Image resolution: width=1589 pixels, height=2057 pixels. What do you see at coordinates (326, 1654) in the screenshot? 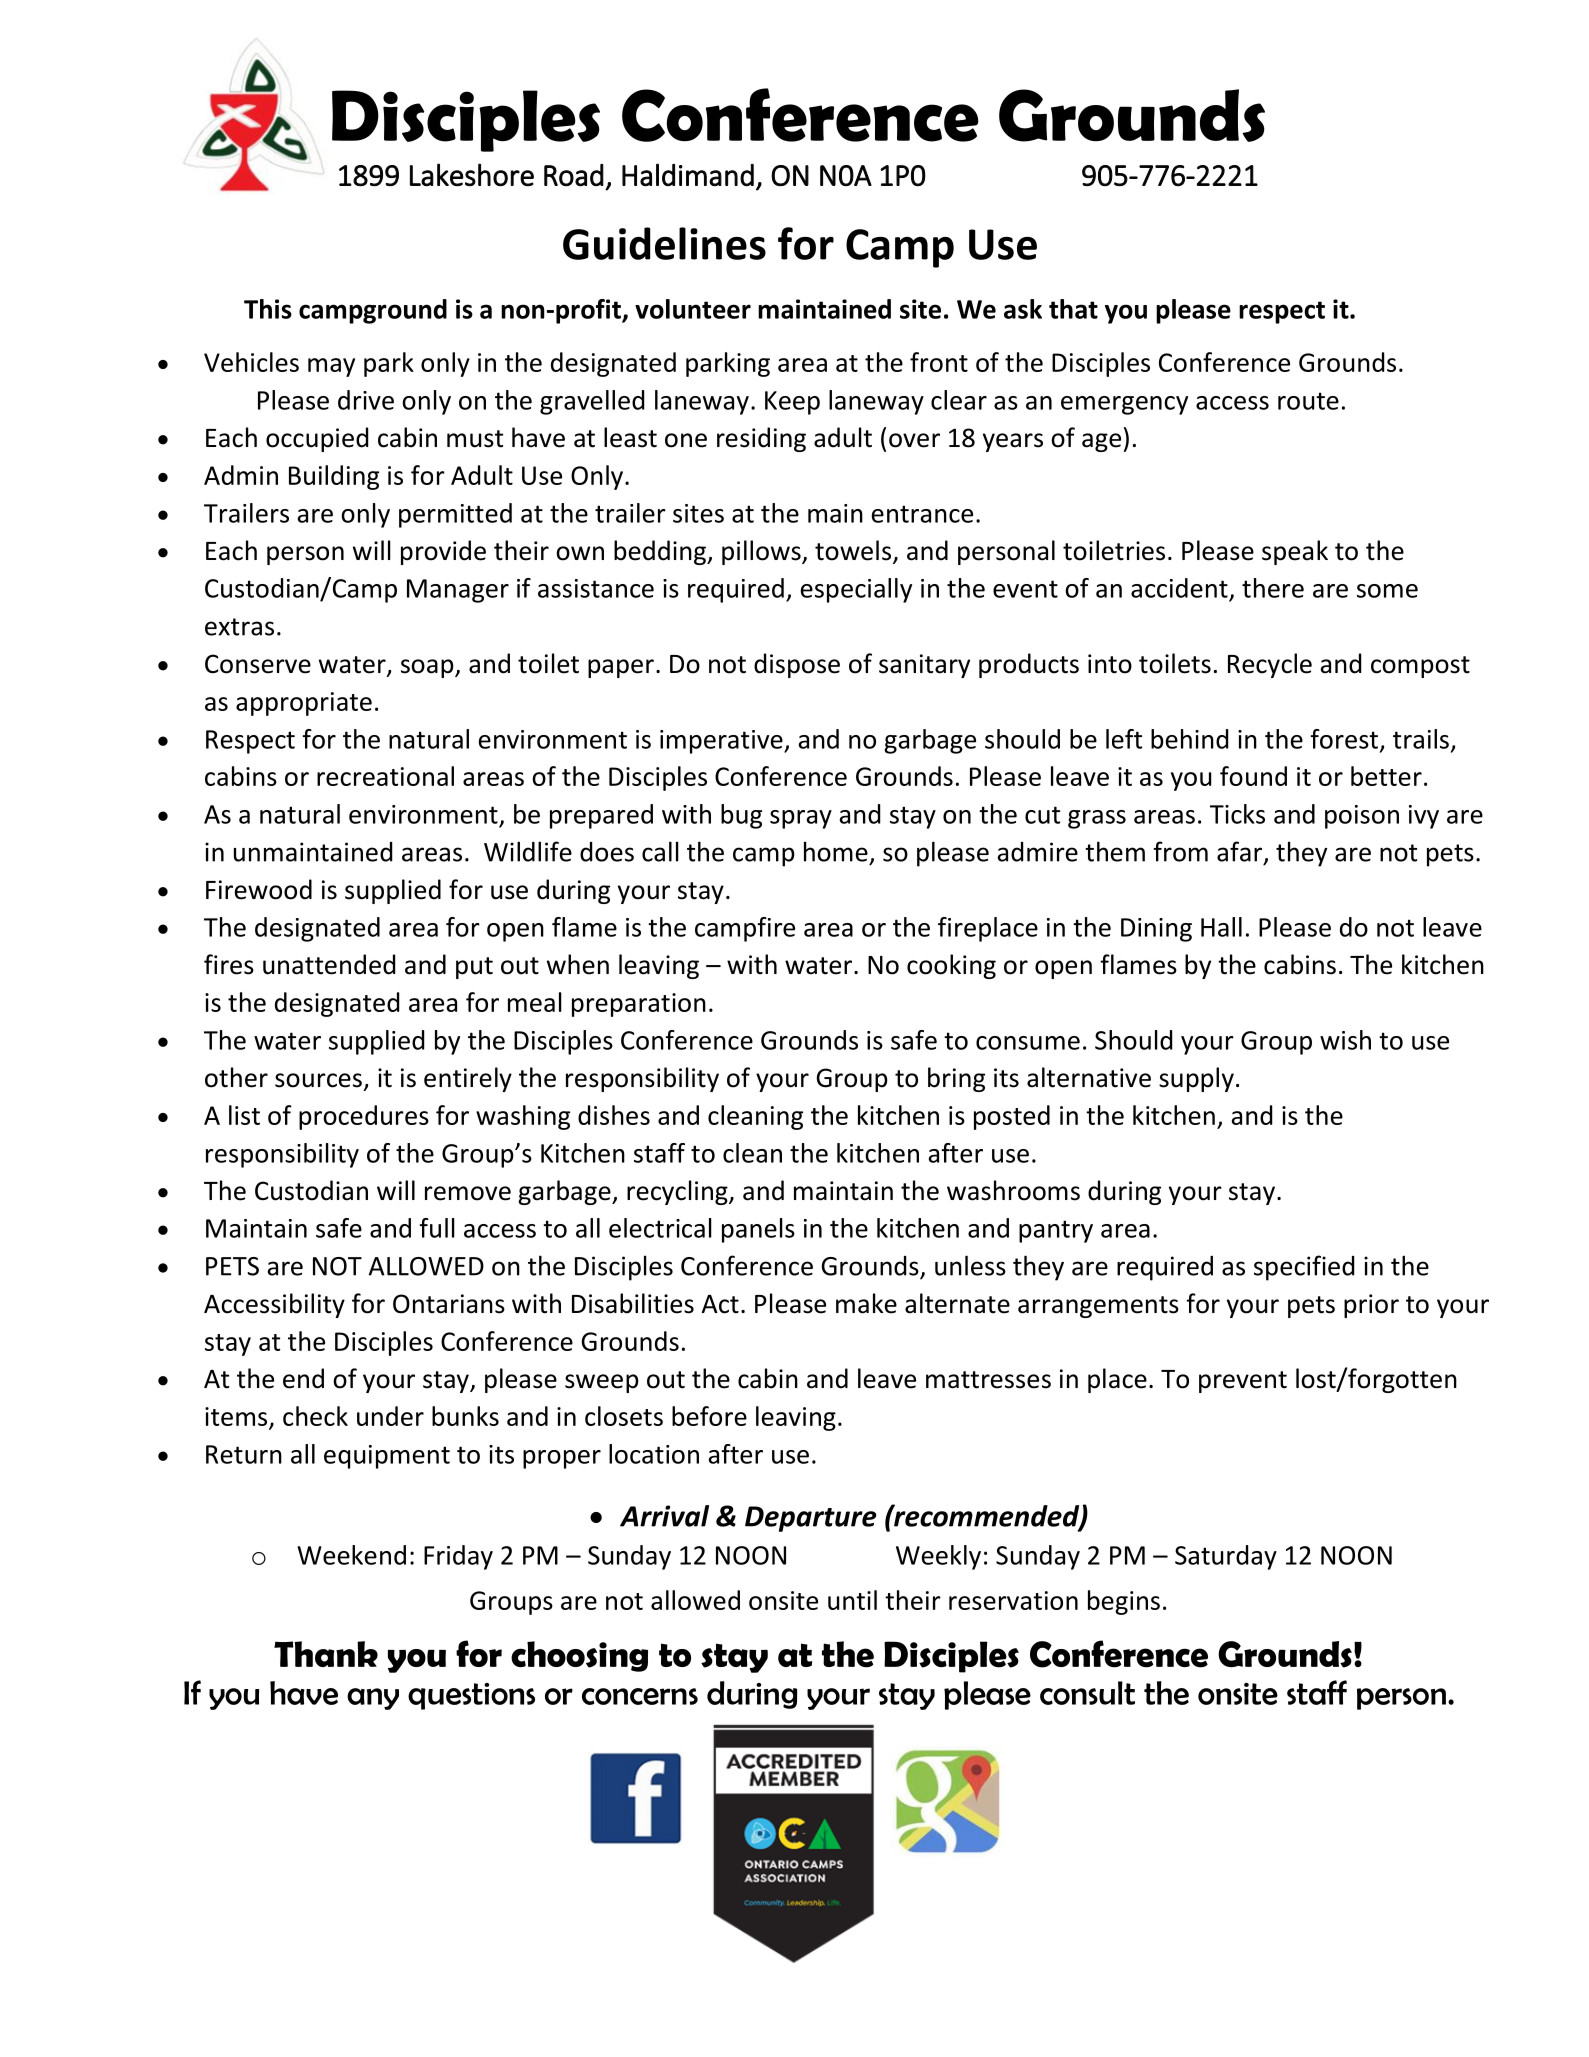
I see `Thank` at bounding box center [326, 1654].
